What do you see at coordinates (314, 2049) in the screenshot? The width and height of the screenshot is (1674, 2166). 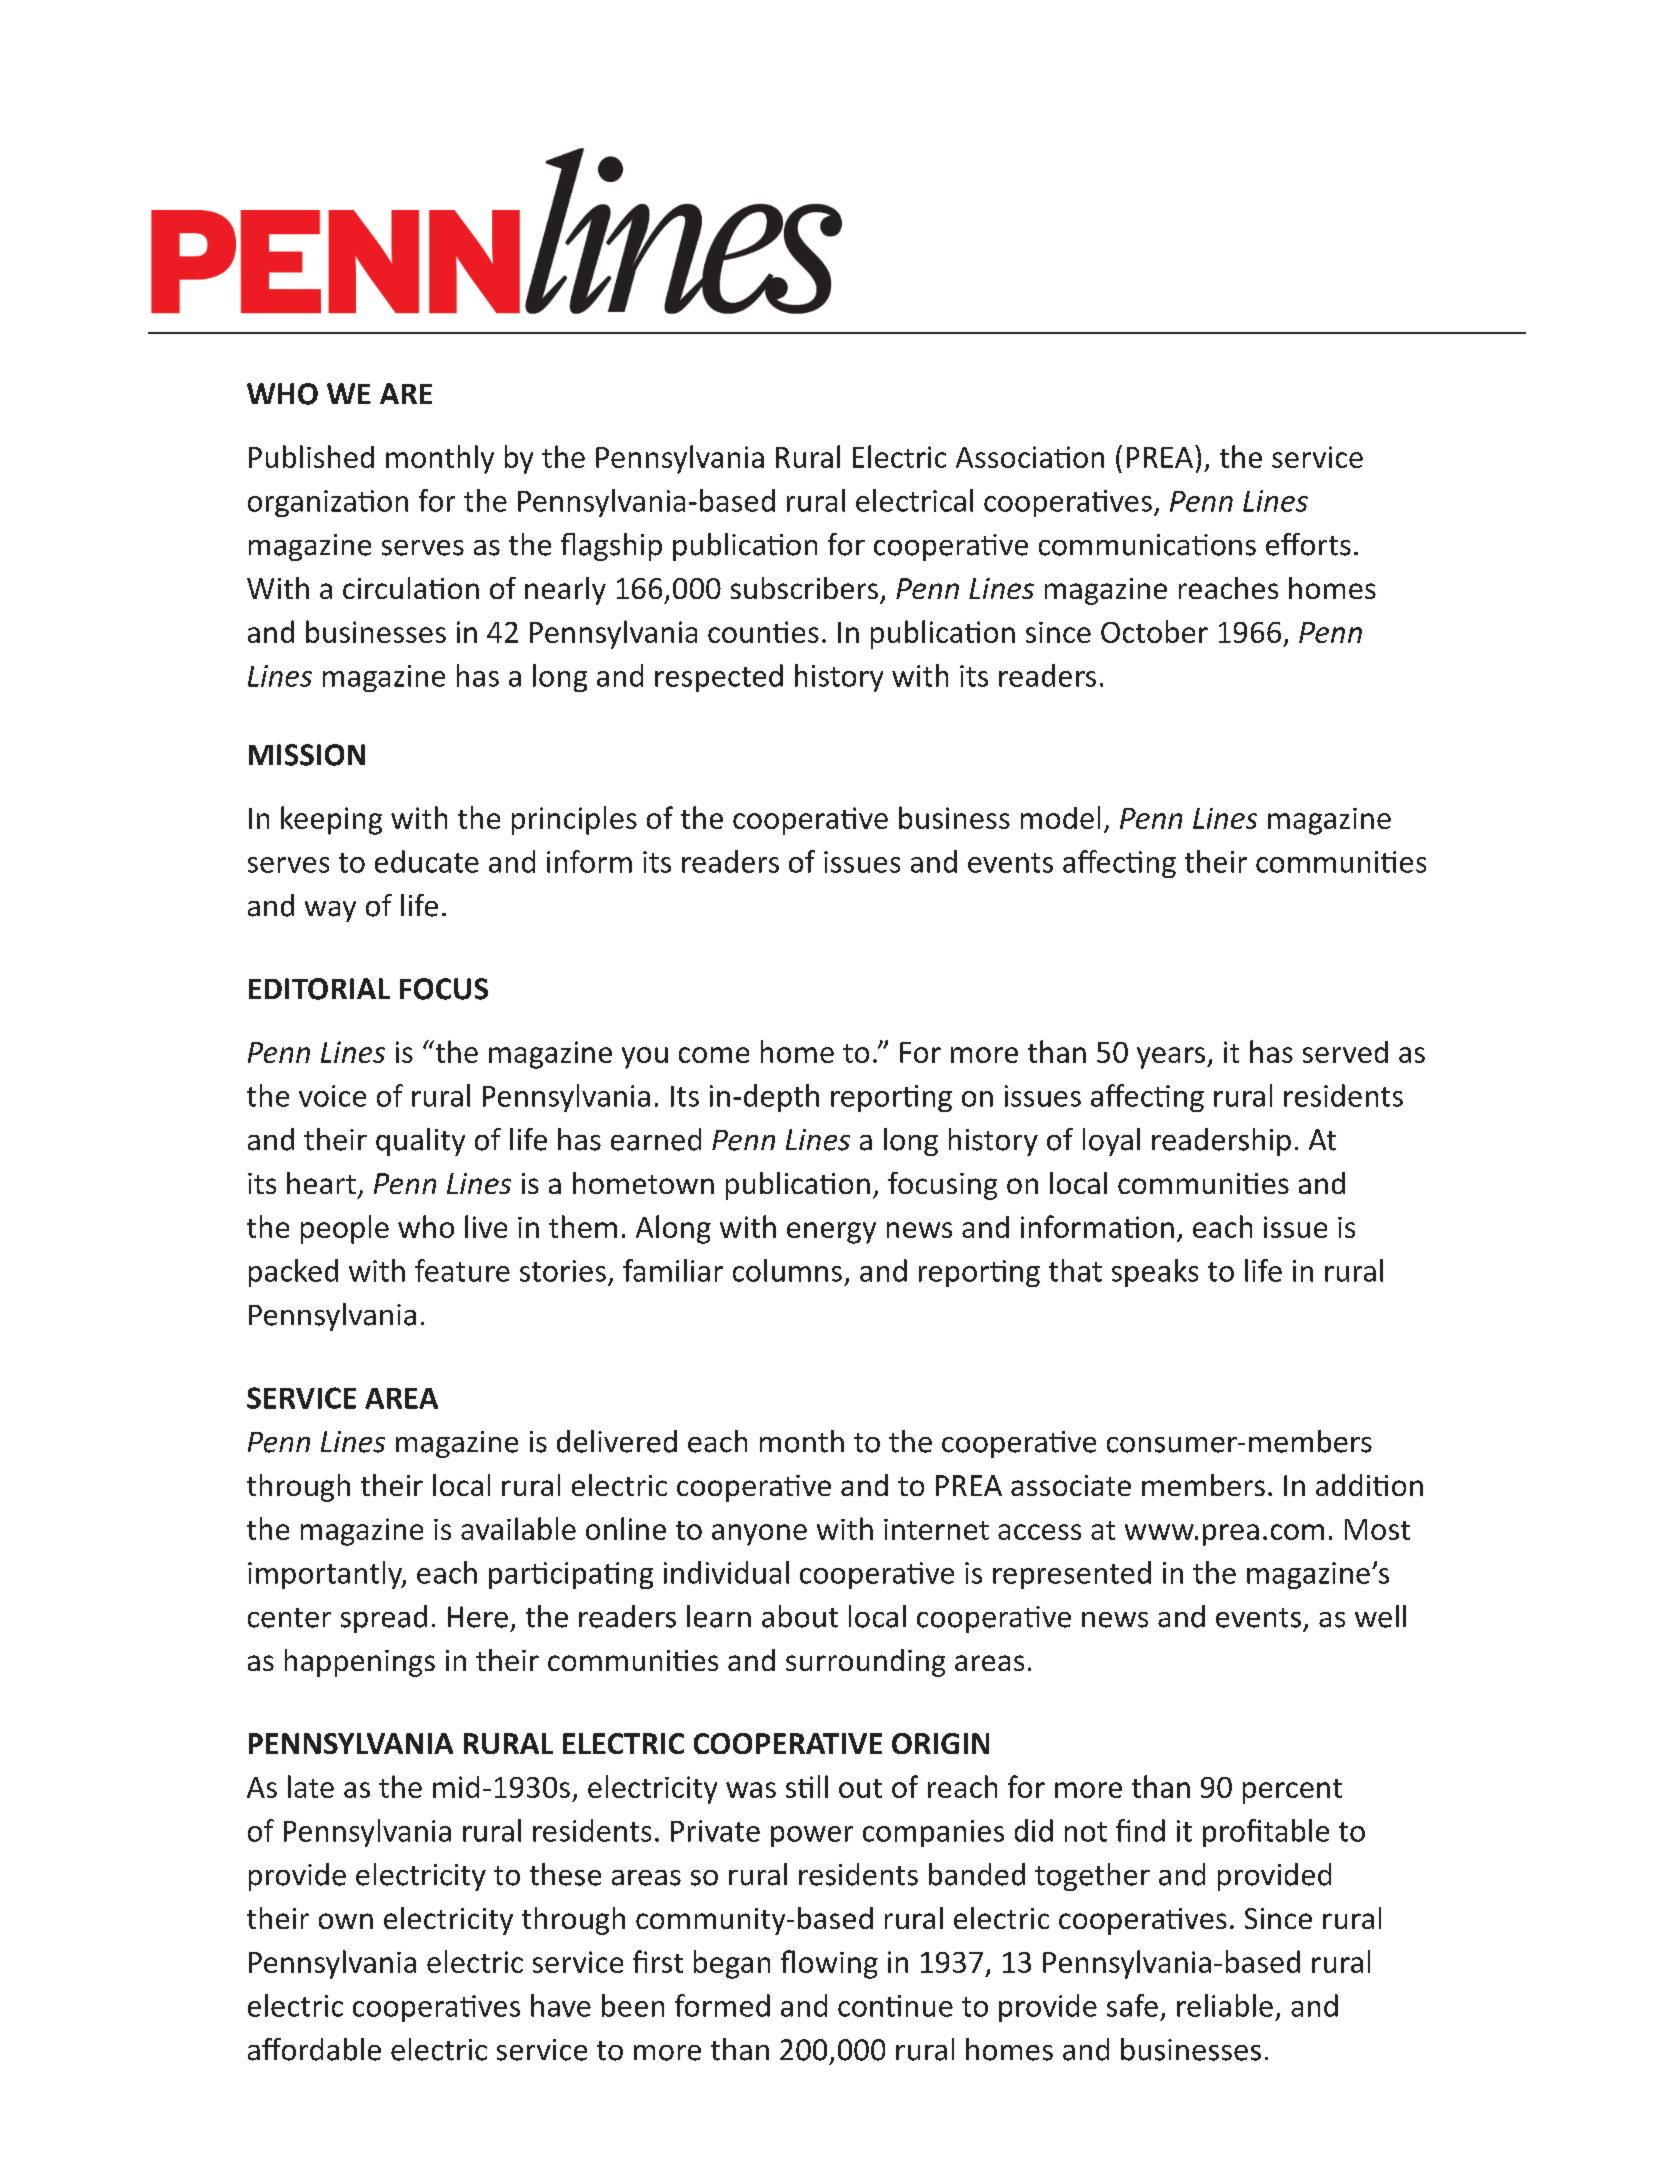 I see `affordable` at bounding box center [314, 2049].
